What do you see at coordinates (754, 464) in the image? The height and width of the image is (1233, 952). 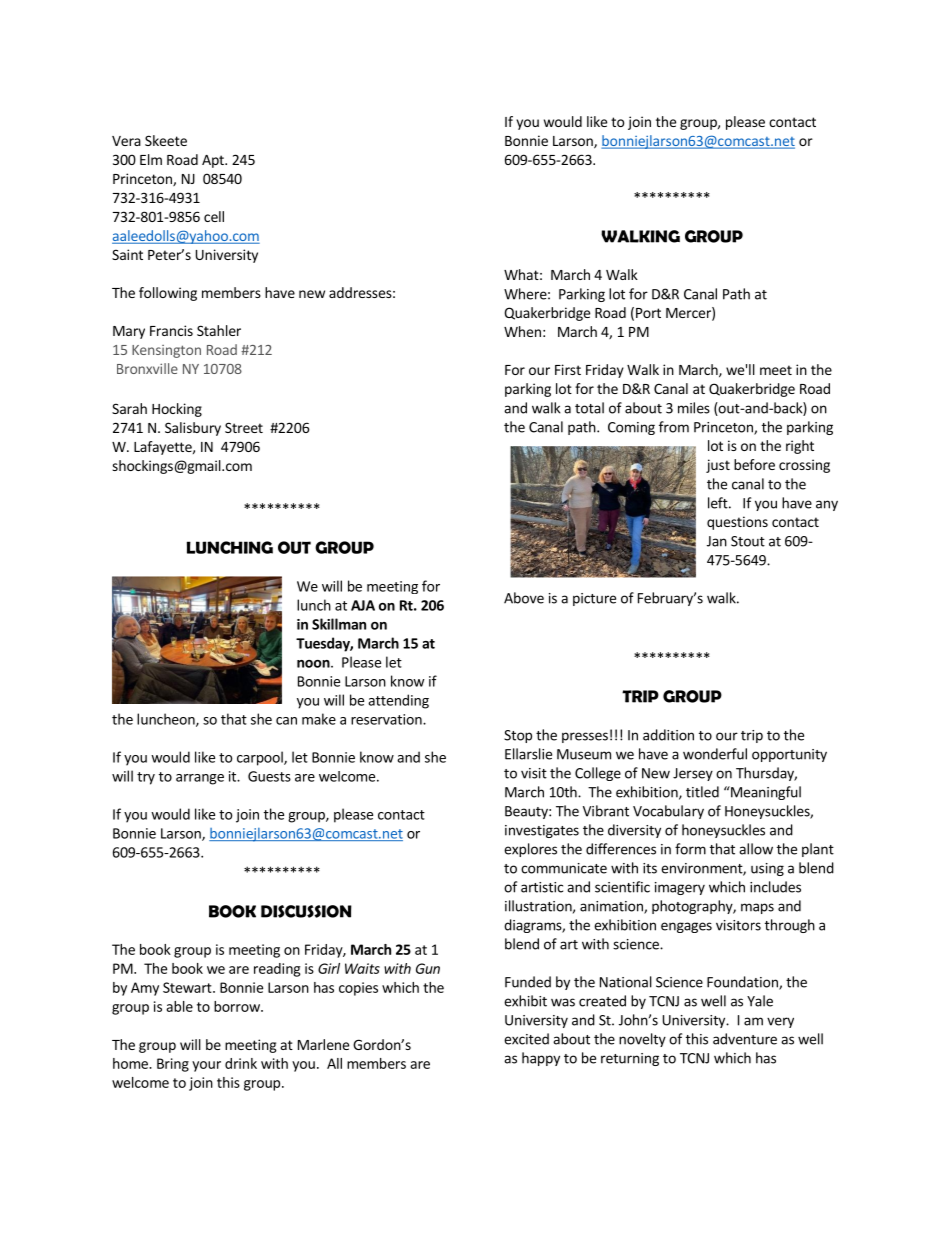 I see `before` at bounding box center [754, 464].
